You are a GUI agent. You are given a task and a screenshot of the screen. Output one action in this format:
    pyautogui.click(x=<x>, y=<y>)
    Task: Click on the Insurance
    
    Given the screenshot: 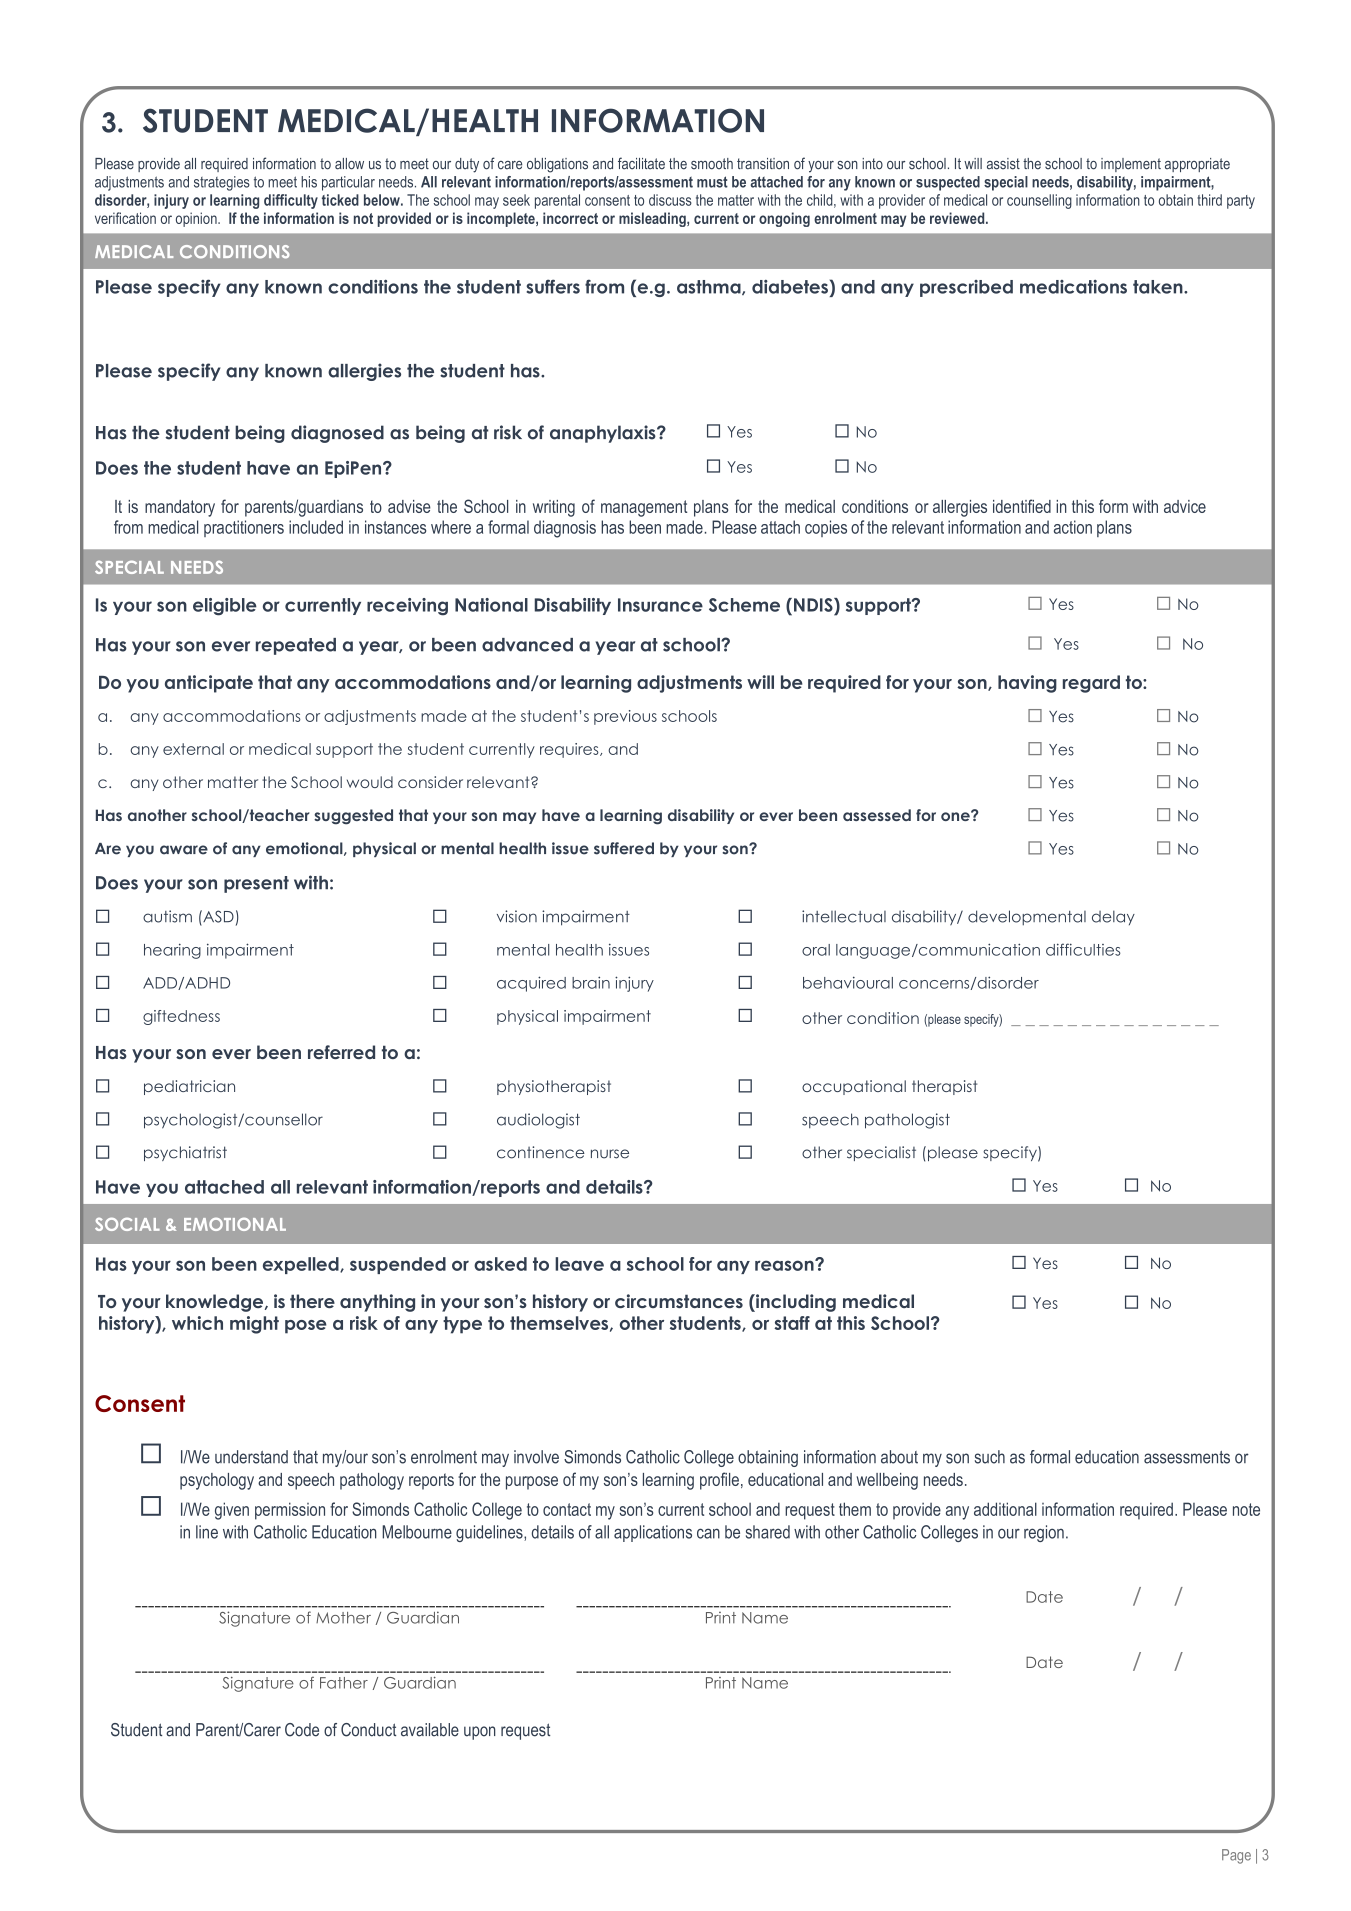 What is the action you would take?
    pyautogui.click(x=660, y=605)
